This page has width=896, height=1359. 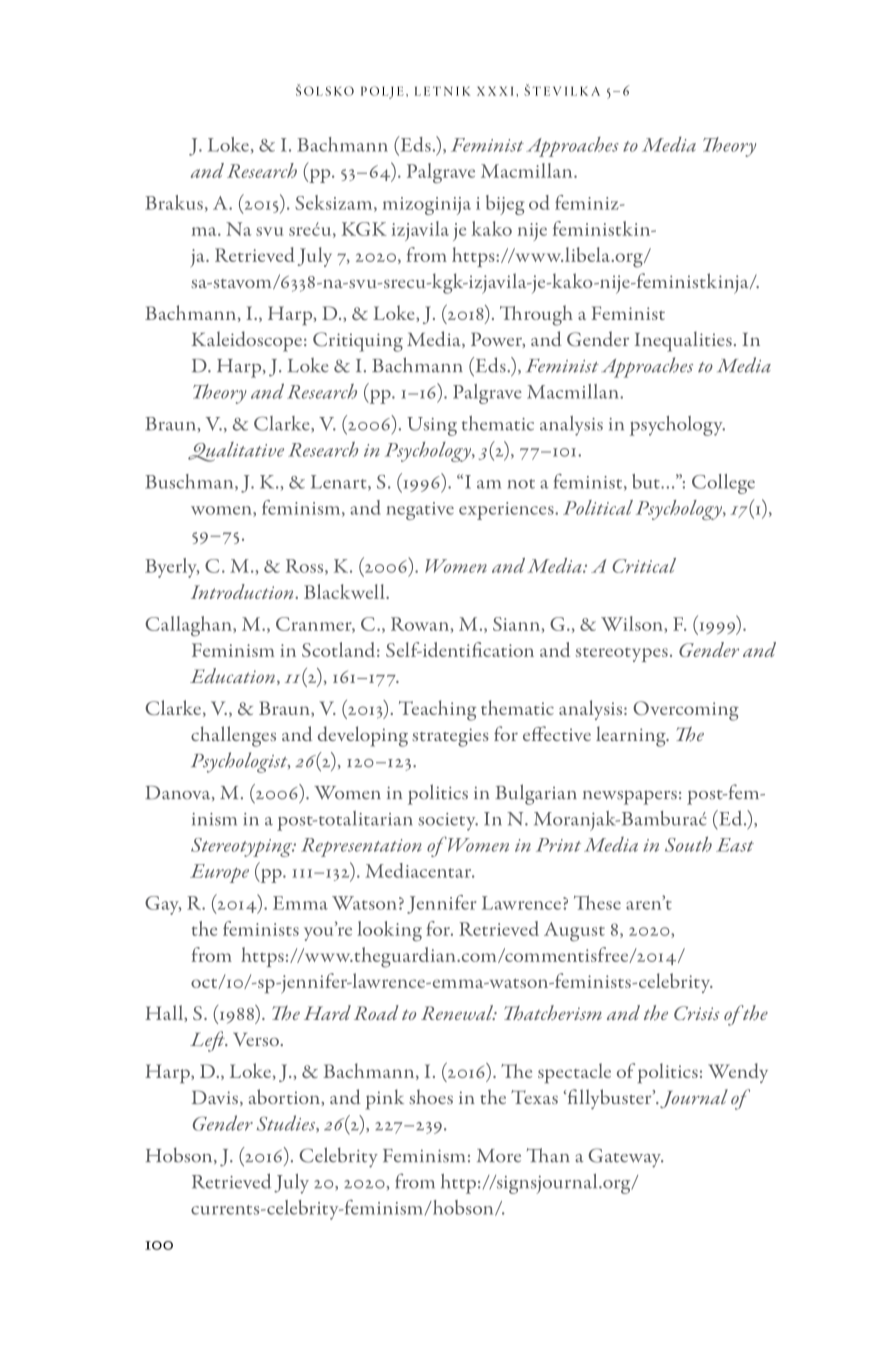 I want to click on Europe, so click(x=219, y=873).
